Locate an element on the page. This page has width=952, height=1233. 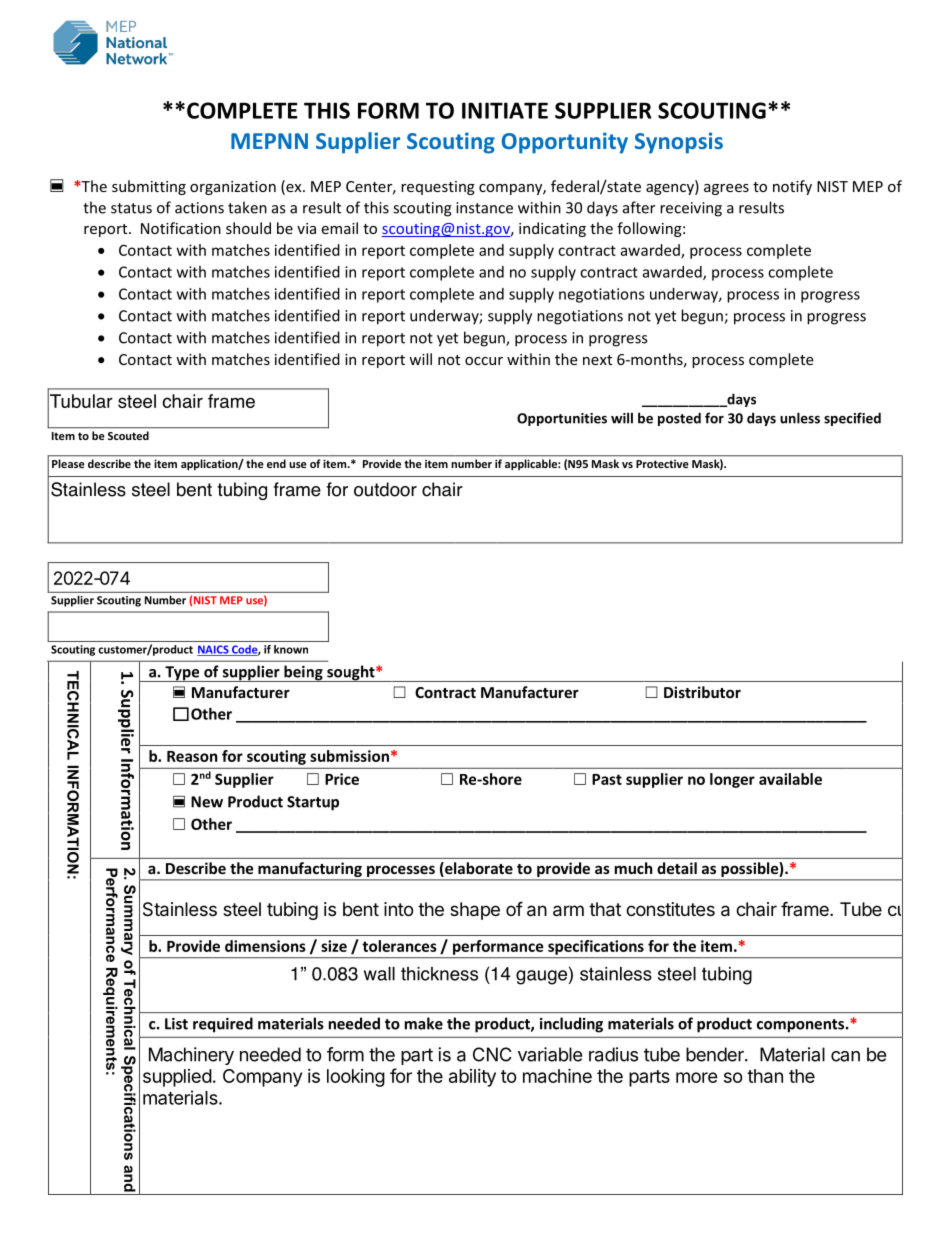
NAICS is located at coordinates (214, 650).
